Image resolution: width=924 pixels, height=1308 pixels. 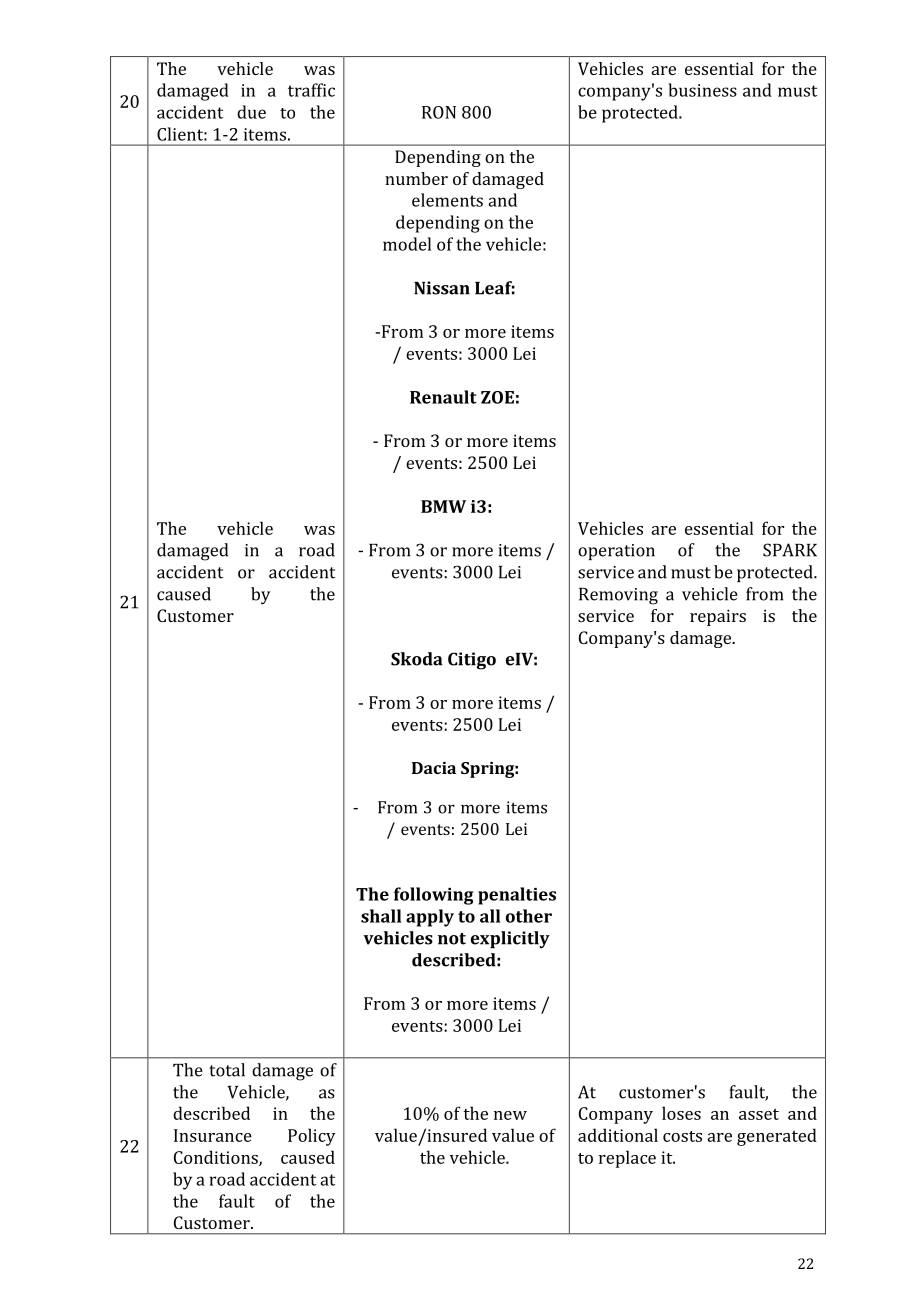 What do you see at coordinates (682, 1136) in the screenshot?
I see `costs` at bounding box center [682, 1136].
